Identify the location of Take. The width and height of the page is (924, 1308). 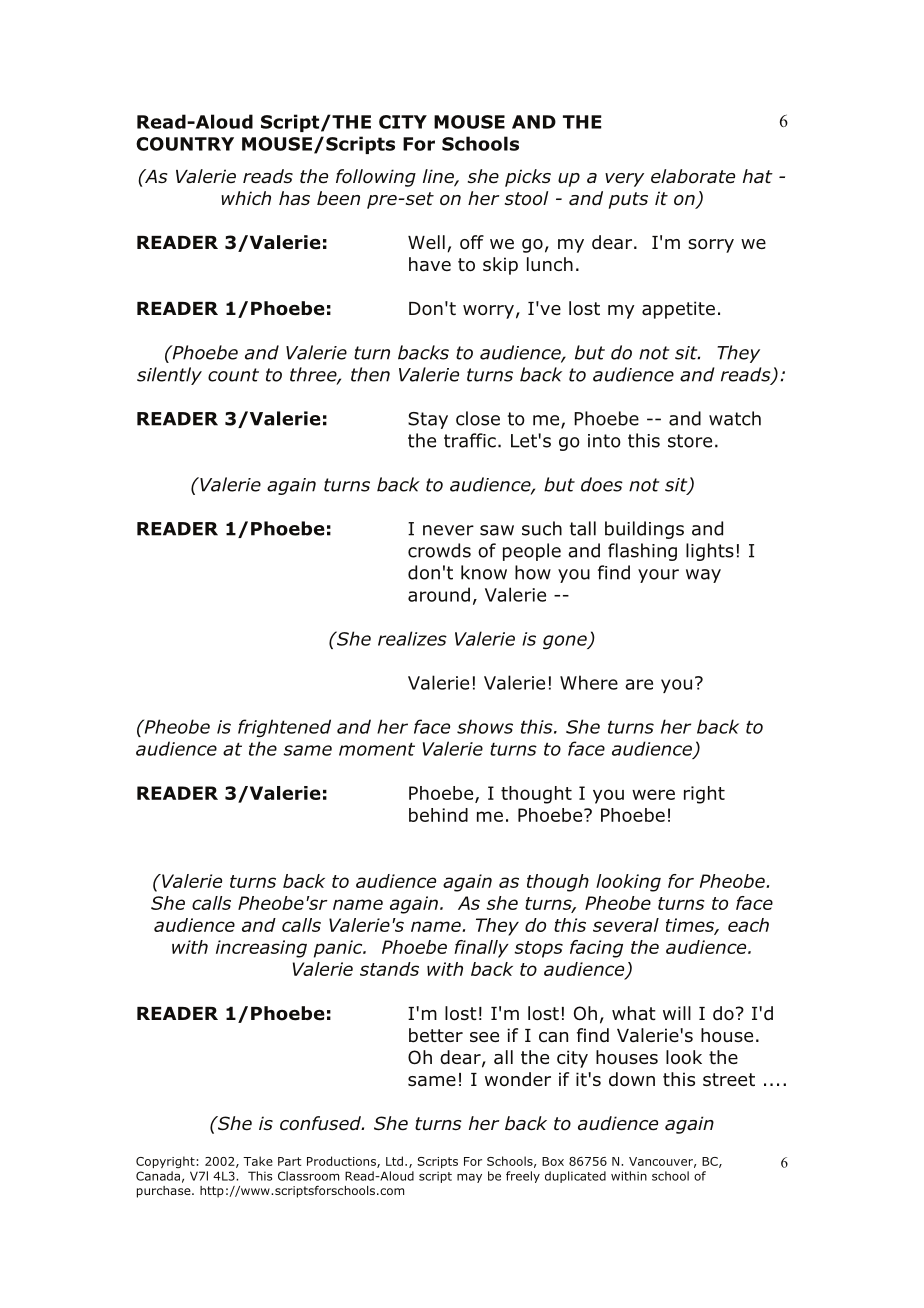
(258, 1161).
